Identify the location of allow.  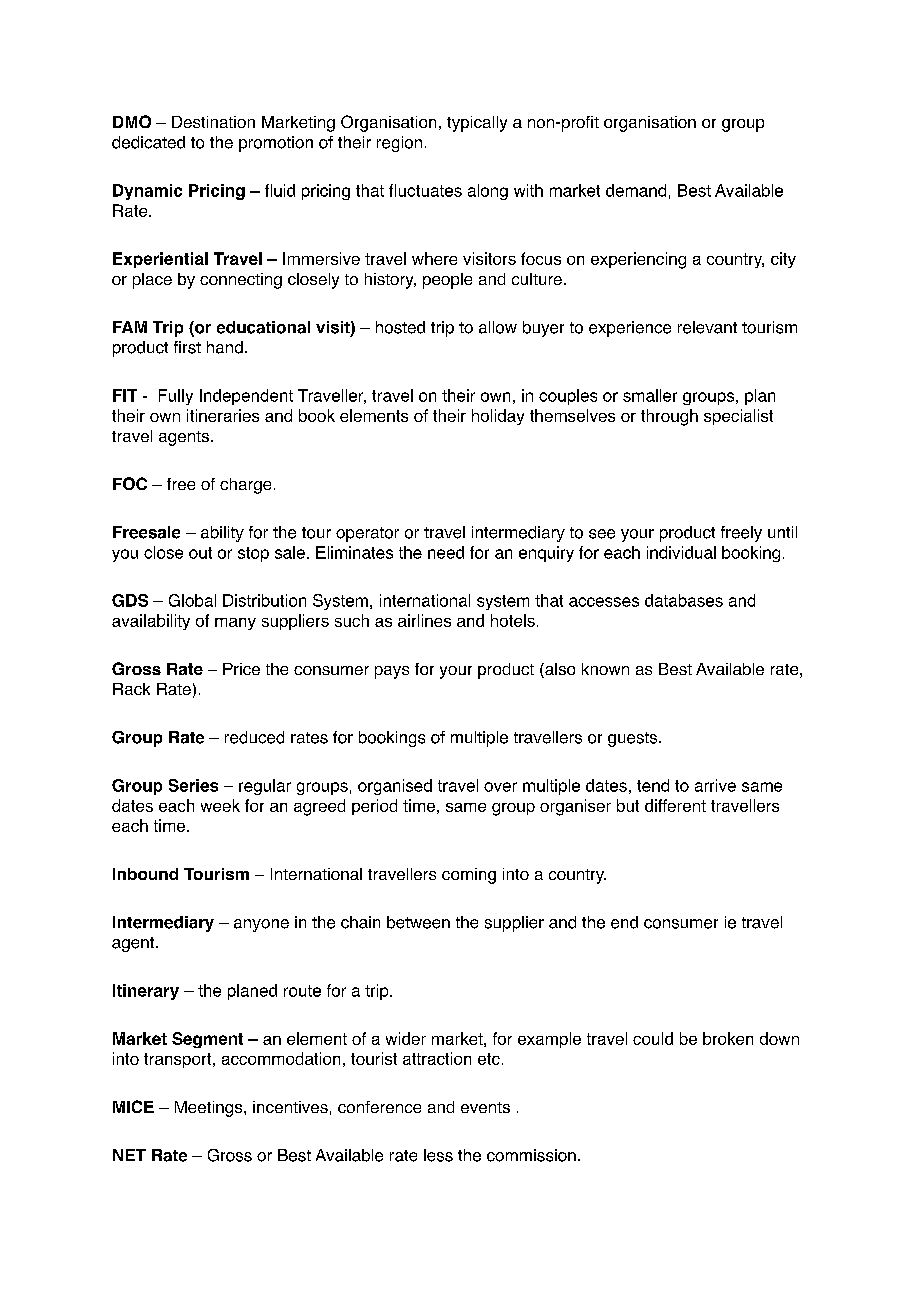
(498, 327).
